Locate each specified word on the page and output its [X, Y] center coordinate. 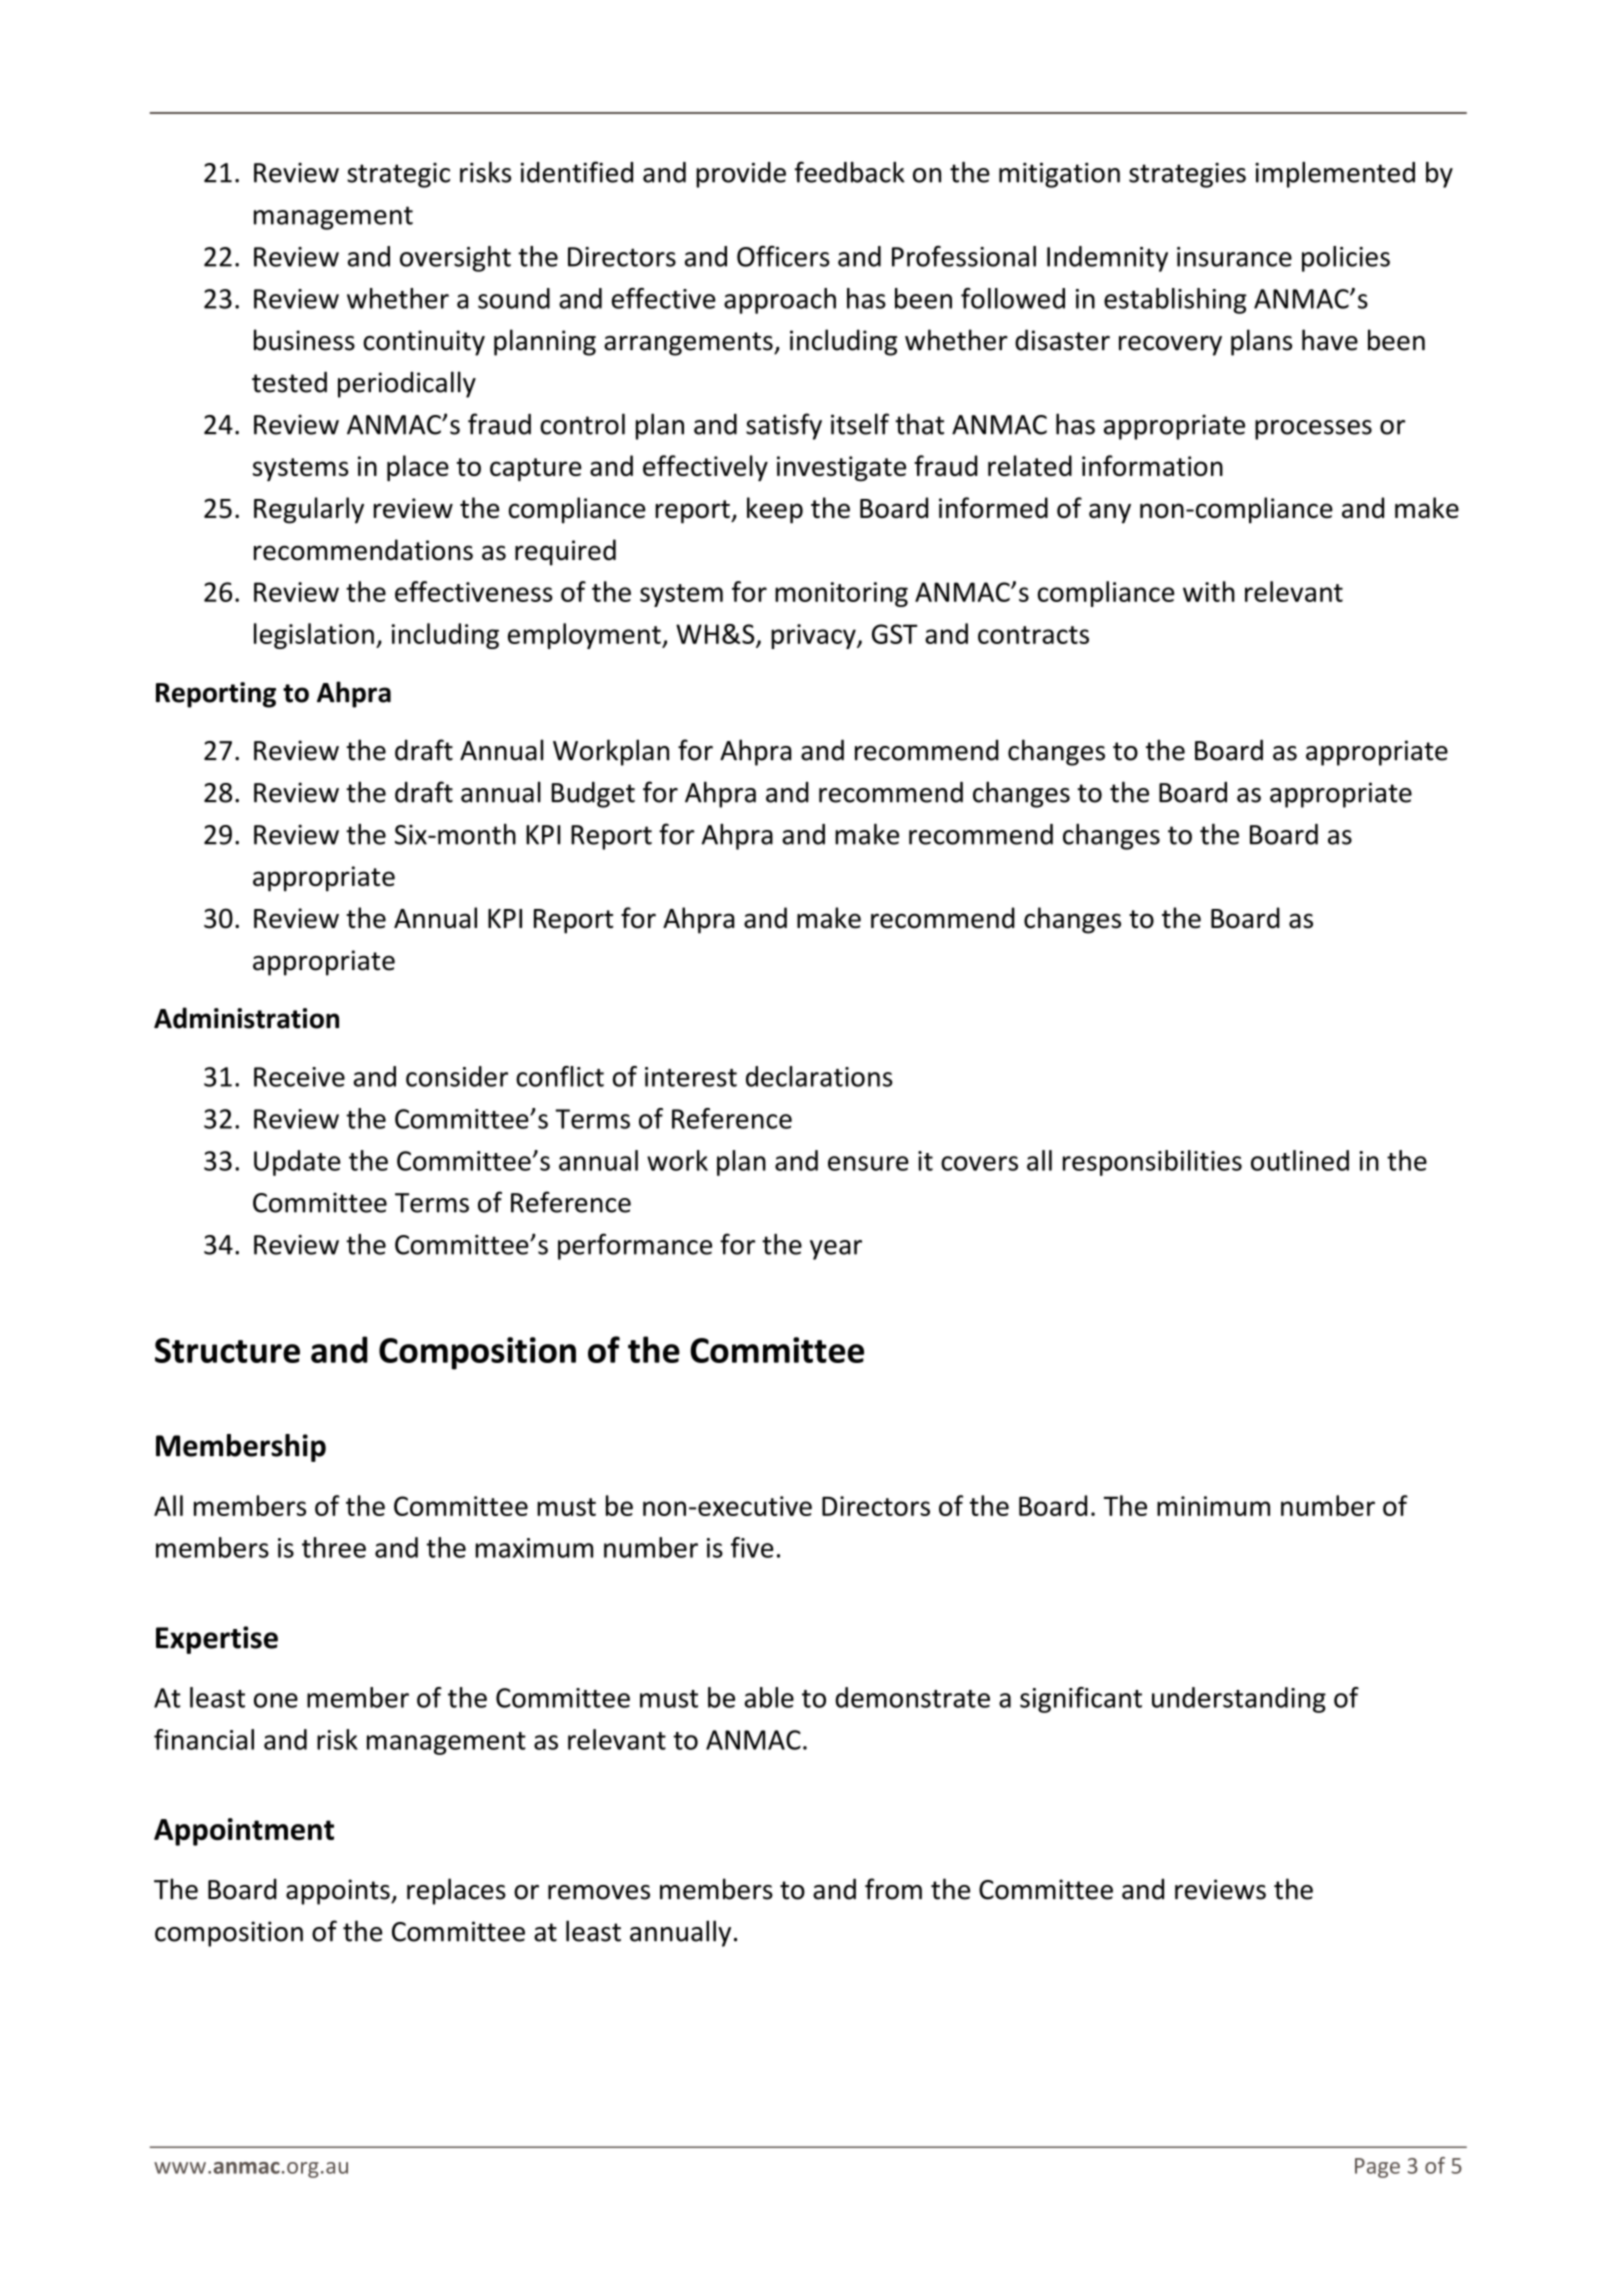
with [1209, 591]
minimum [1213, 1506]
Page [1377, 2168]
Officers [783, 256]
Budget [593, 795]
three [334, 1547]
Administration [246, 1018]
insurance [1234, 257]
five [752, 1547]
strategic [398, 175]
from [893, 1889]
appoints [339, 1892]
